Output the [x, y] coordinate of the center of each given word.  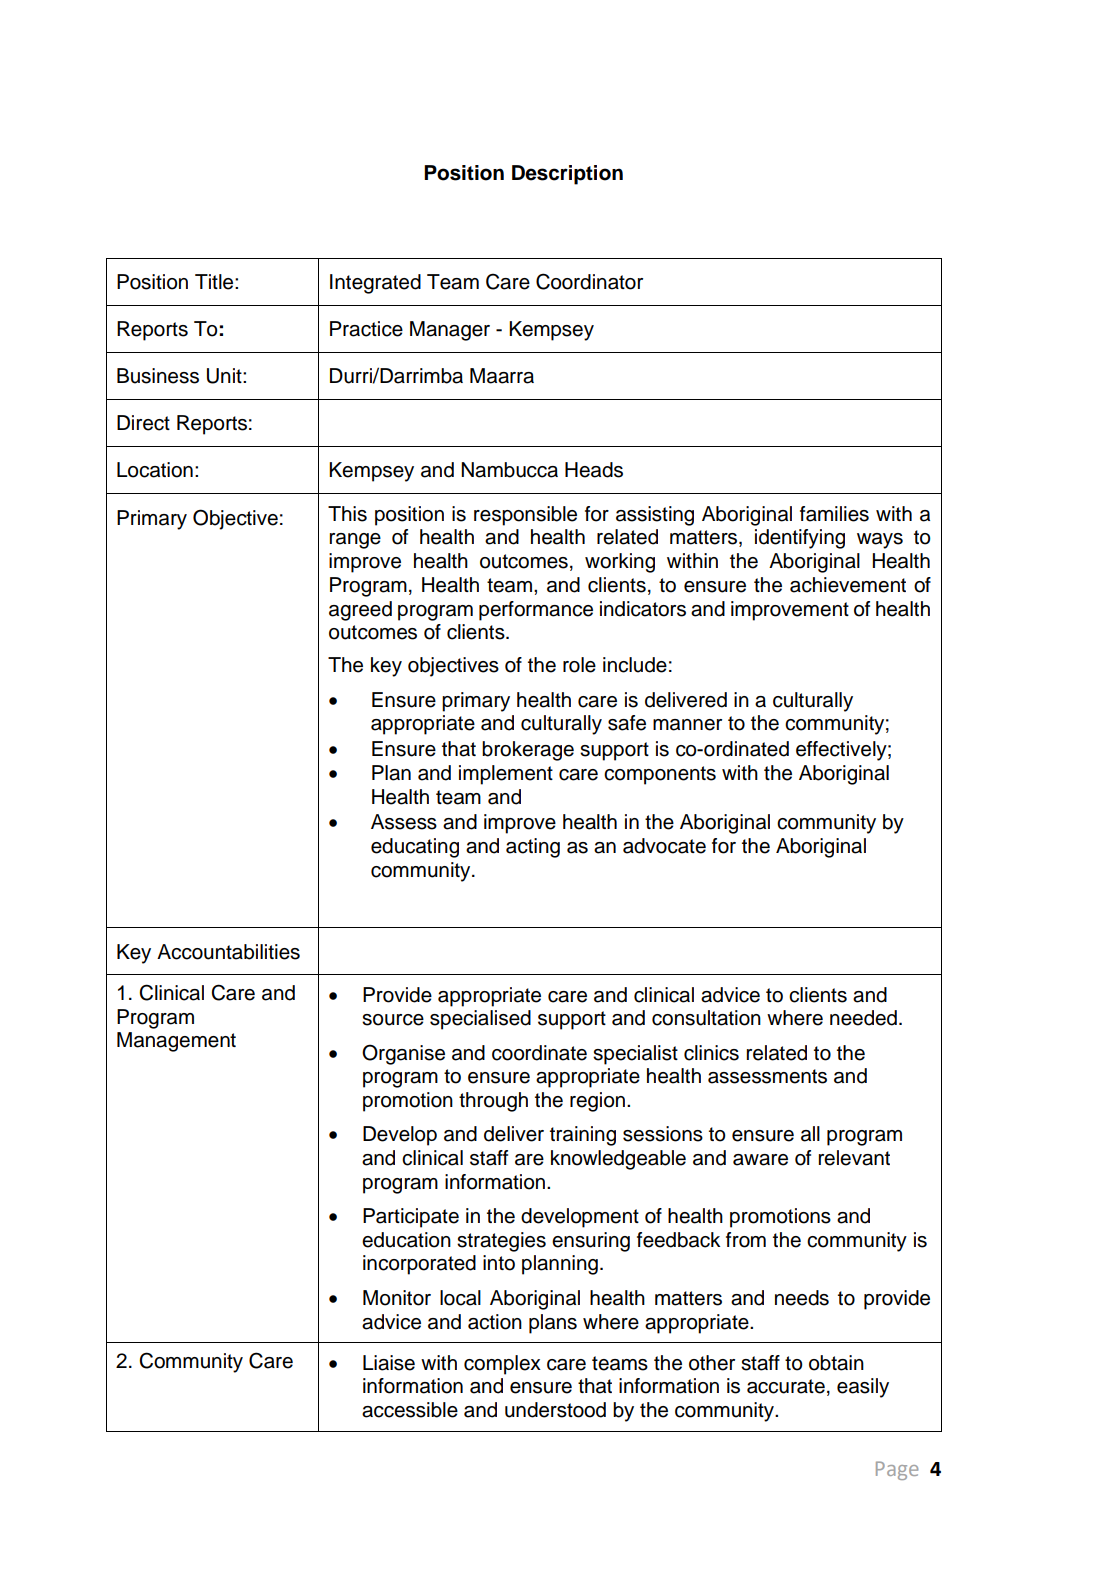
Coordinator [589, 281]
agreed [360, 611]
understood [555, 1410]
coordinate [539, 1053]
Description [567, 175]
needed [863, 1018]
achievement [848, 585]
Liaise [389, 1363]
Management [176, 1042]
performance [536, 611]
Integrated [375, 284]
